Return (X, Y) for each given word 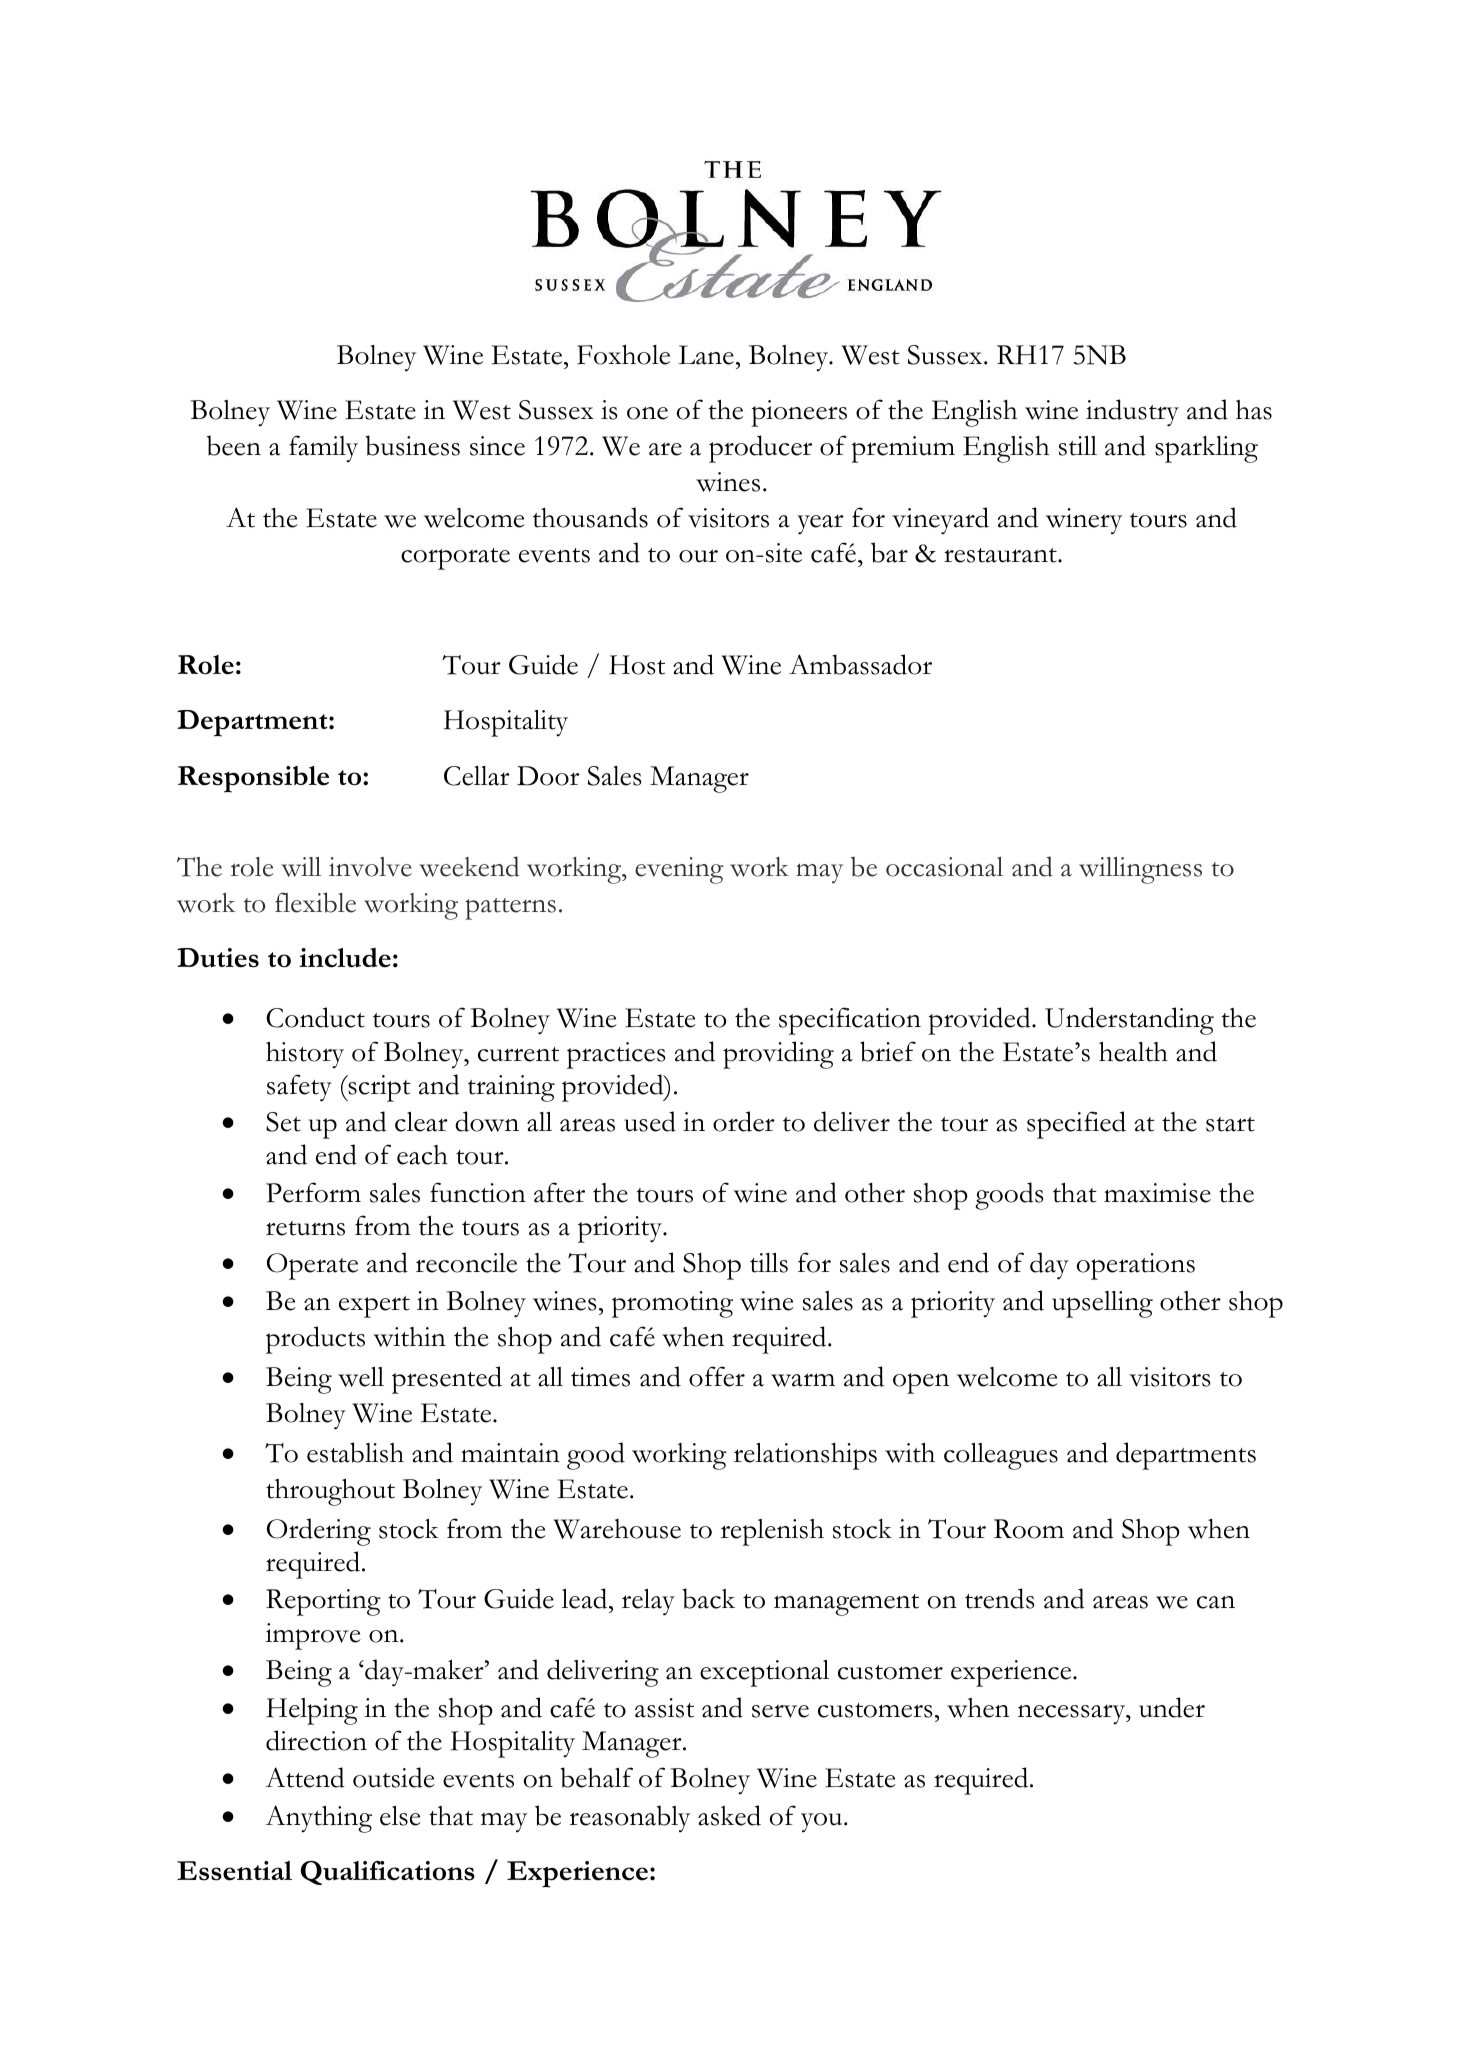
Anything (318, 1819)
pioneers (799, 413)
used (650, 1121)
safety (299, 1088)
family (323, 449)
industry (1132, 413)
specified (1076, 1125)
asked (729, 1815)
